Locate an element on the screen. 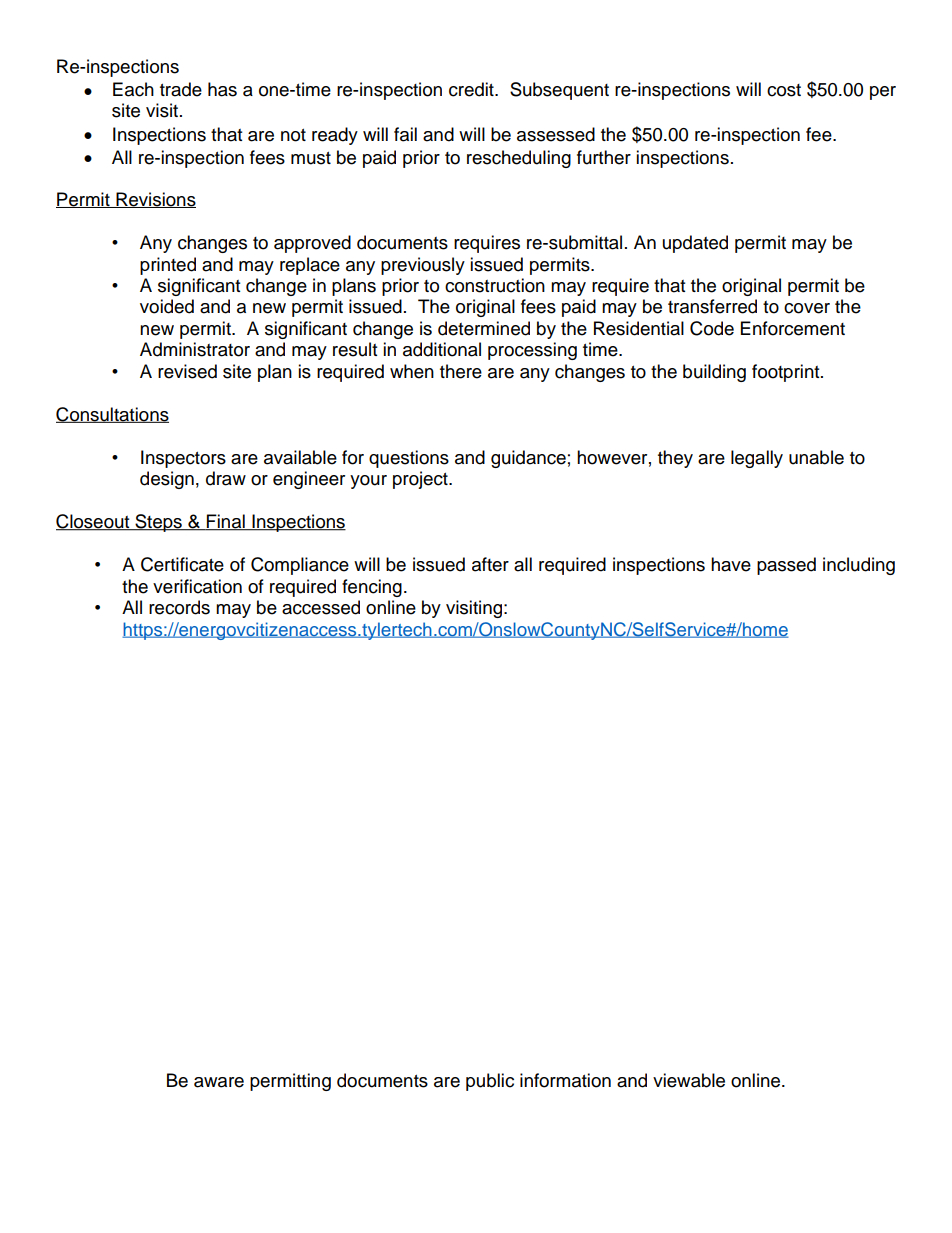  guidance is located at coordinates (528, 459).
